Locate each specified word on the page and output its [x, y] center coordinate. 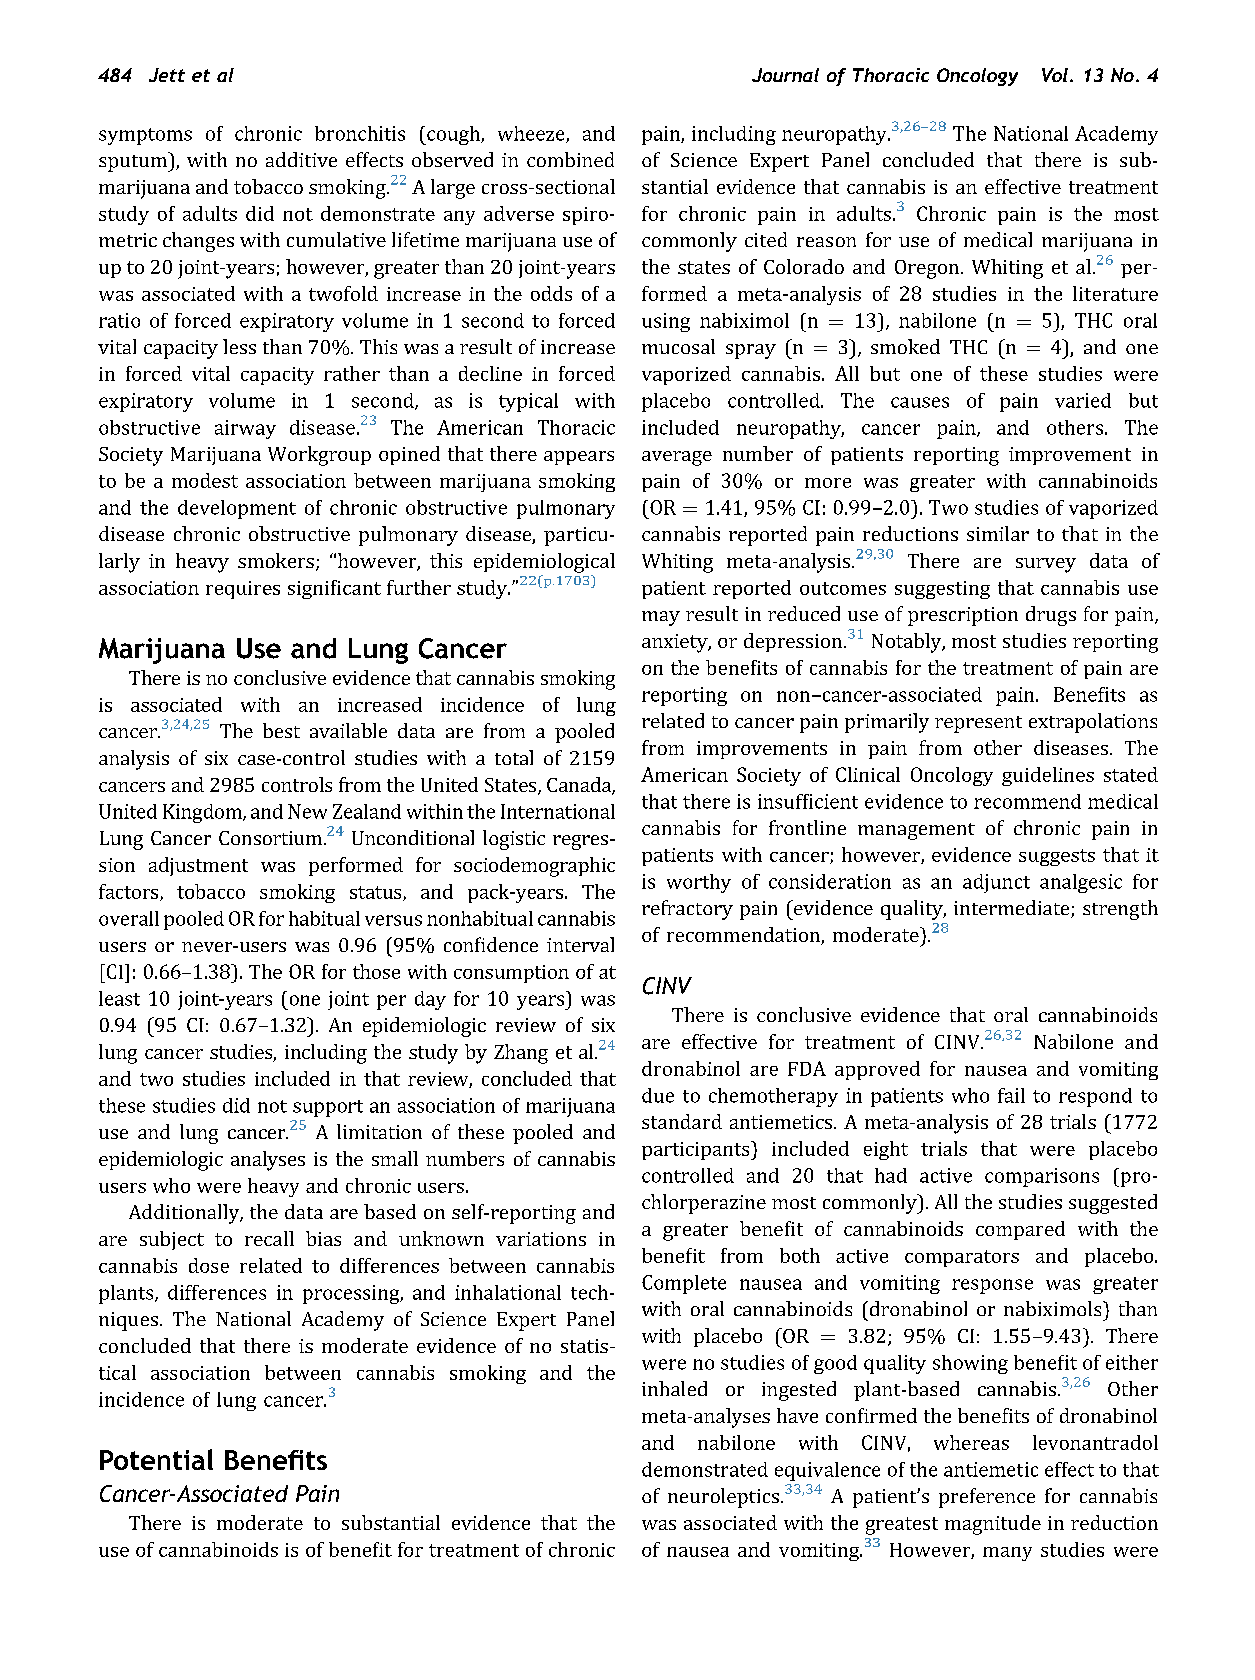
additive [301, 159]
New [307, 811]
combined [570, 159]
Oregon [927, 269]
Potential [156, 1459]
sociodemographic [534, 867]
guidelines [1048, 776]
